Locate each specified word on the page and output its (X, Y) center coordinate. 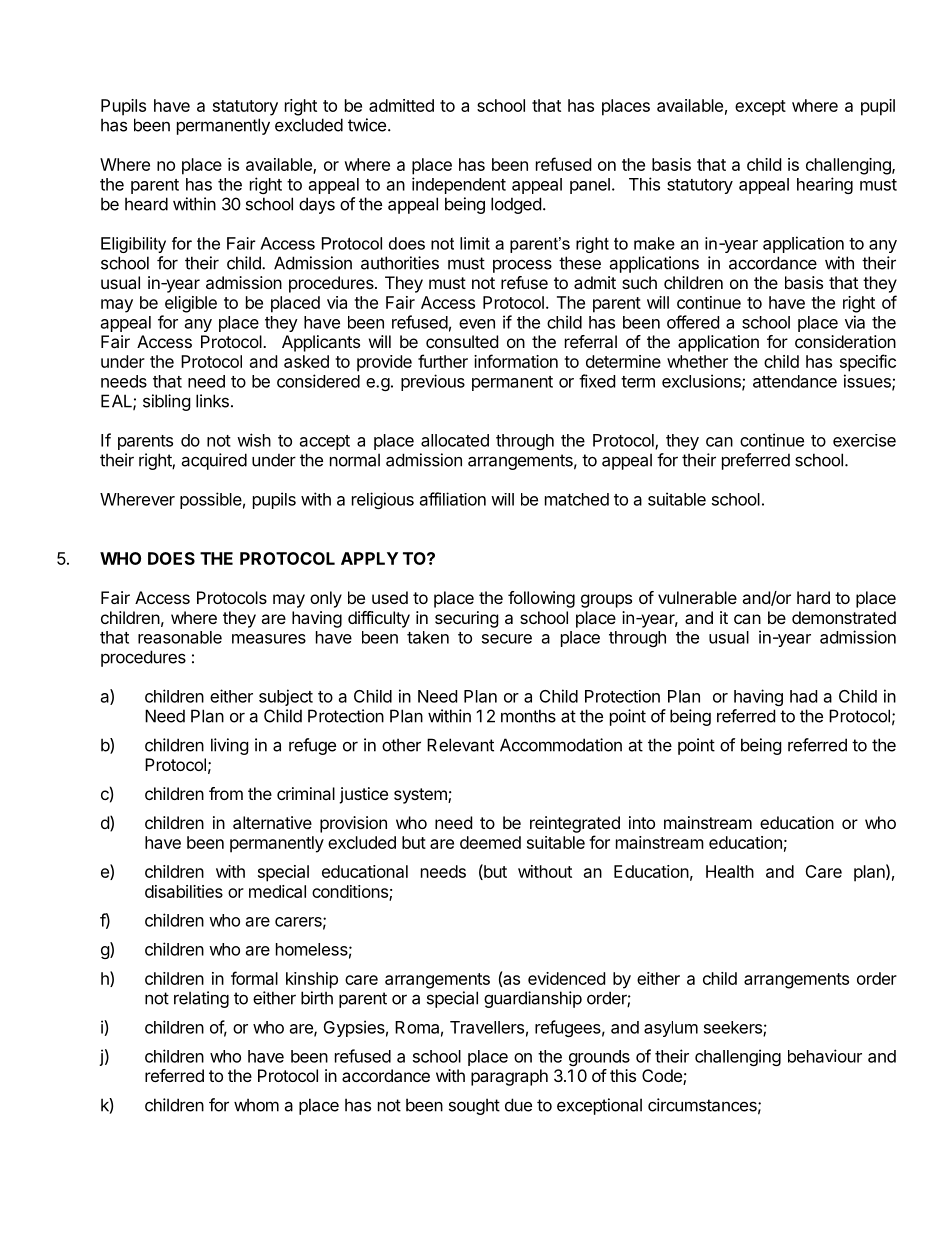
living (230, 746)
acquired (214, 461)
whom (256, 1105)
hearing (825, 185)
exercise (864, 440)
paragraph (509, 1077)
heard (146, 204)
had (803, 696)
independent (459, 185)
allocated (455, 440)
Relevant (460, 745)
